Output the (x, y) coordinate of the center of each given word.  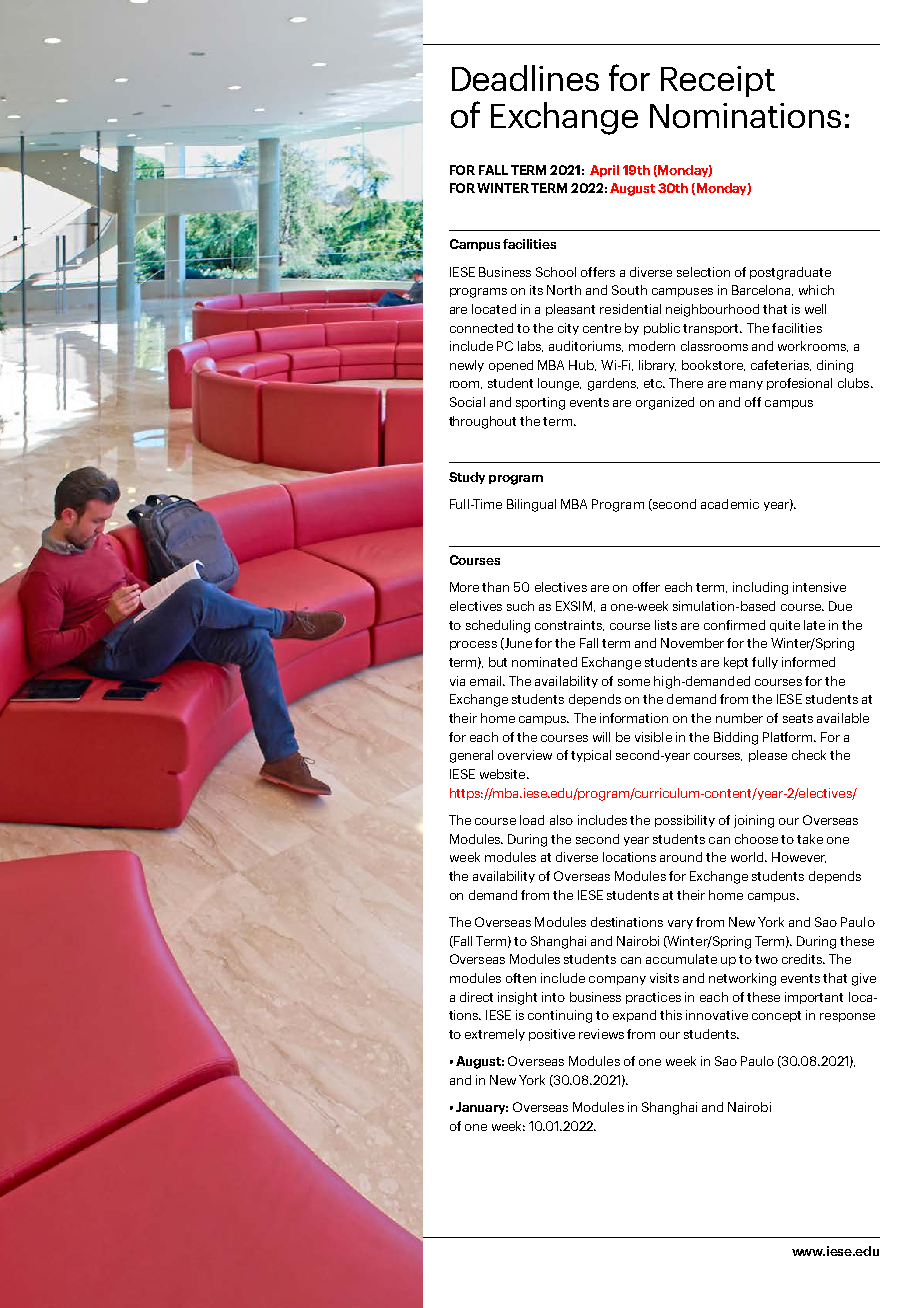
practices (653, 998)
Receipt (718, 81)
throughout (482, 422)
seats (798, 718)
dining (835, 366)
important (814, 998)
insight (517, 998)
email (487, 681)
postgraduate (790, 273)
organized (665, 403)
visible (653, 737)
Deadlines (525, 78)
